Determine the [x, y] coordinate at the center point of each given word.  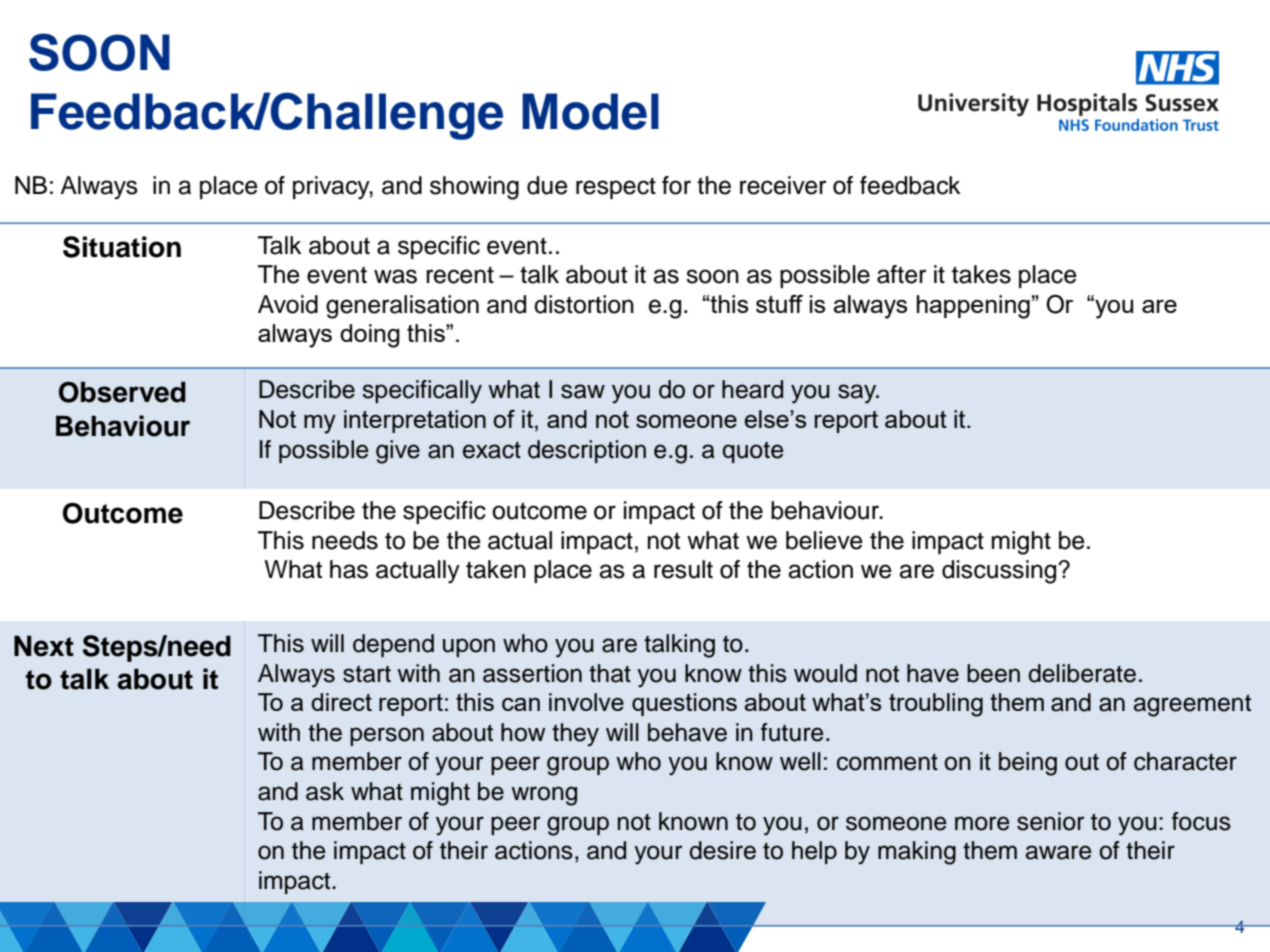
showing [474, 188]
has [349, 569]
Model [590, 111]
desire [722, 850]
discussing [1000, 572]
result [683, 569]
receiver [783, 185]
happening [973, 307]
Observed [122, 392]
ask [325, 791]
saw [583, 391]
